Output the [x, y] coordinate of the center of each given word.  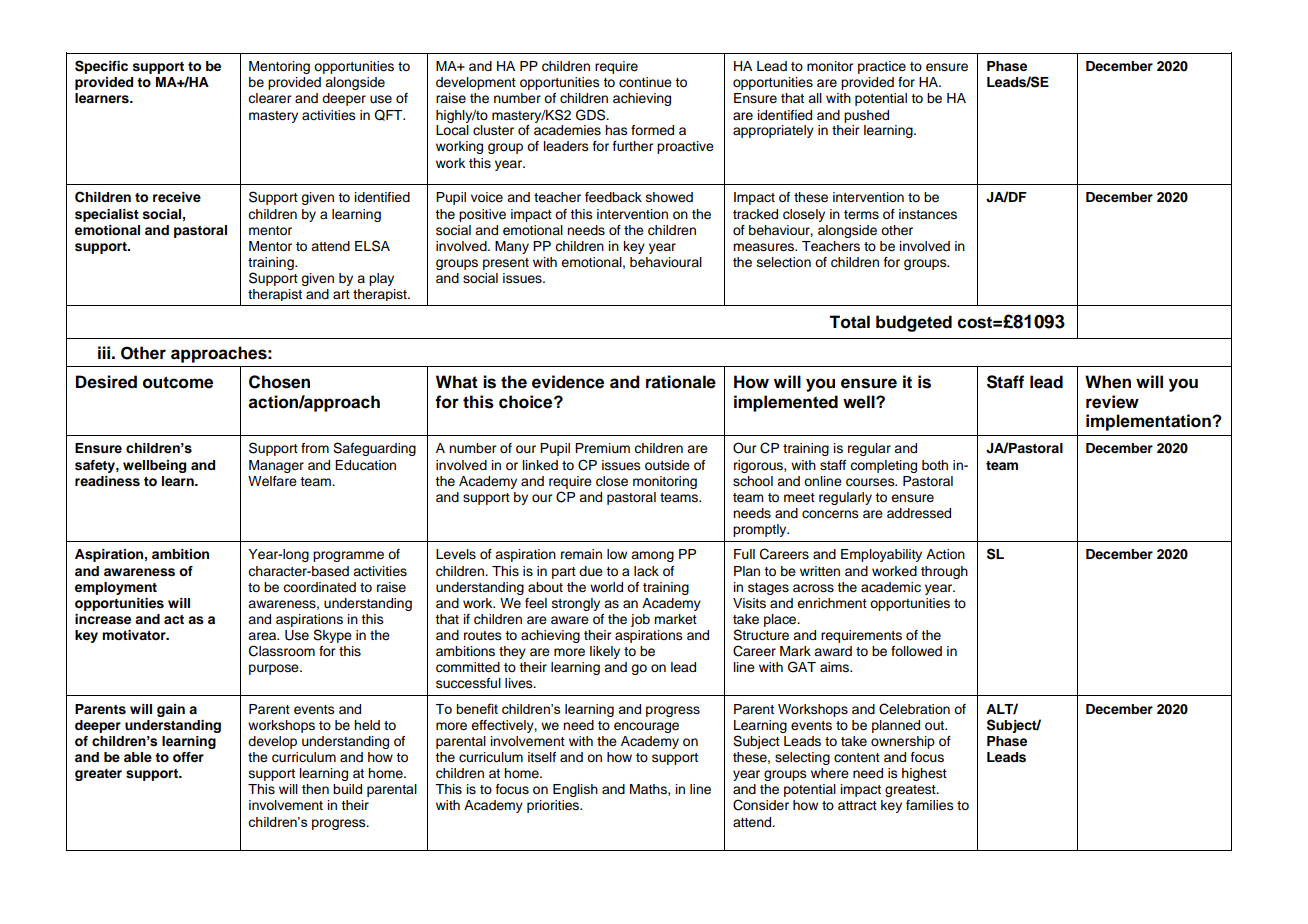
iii [104, 352]
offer [188, 757]
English [575, 790]
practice [882, 67]
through [944, 572]
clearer [269, 98]
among [652, 556]
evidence [568, 382]
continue [645, 82]
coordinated [319, 587]
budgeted [914, 323]
